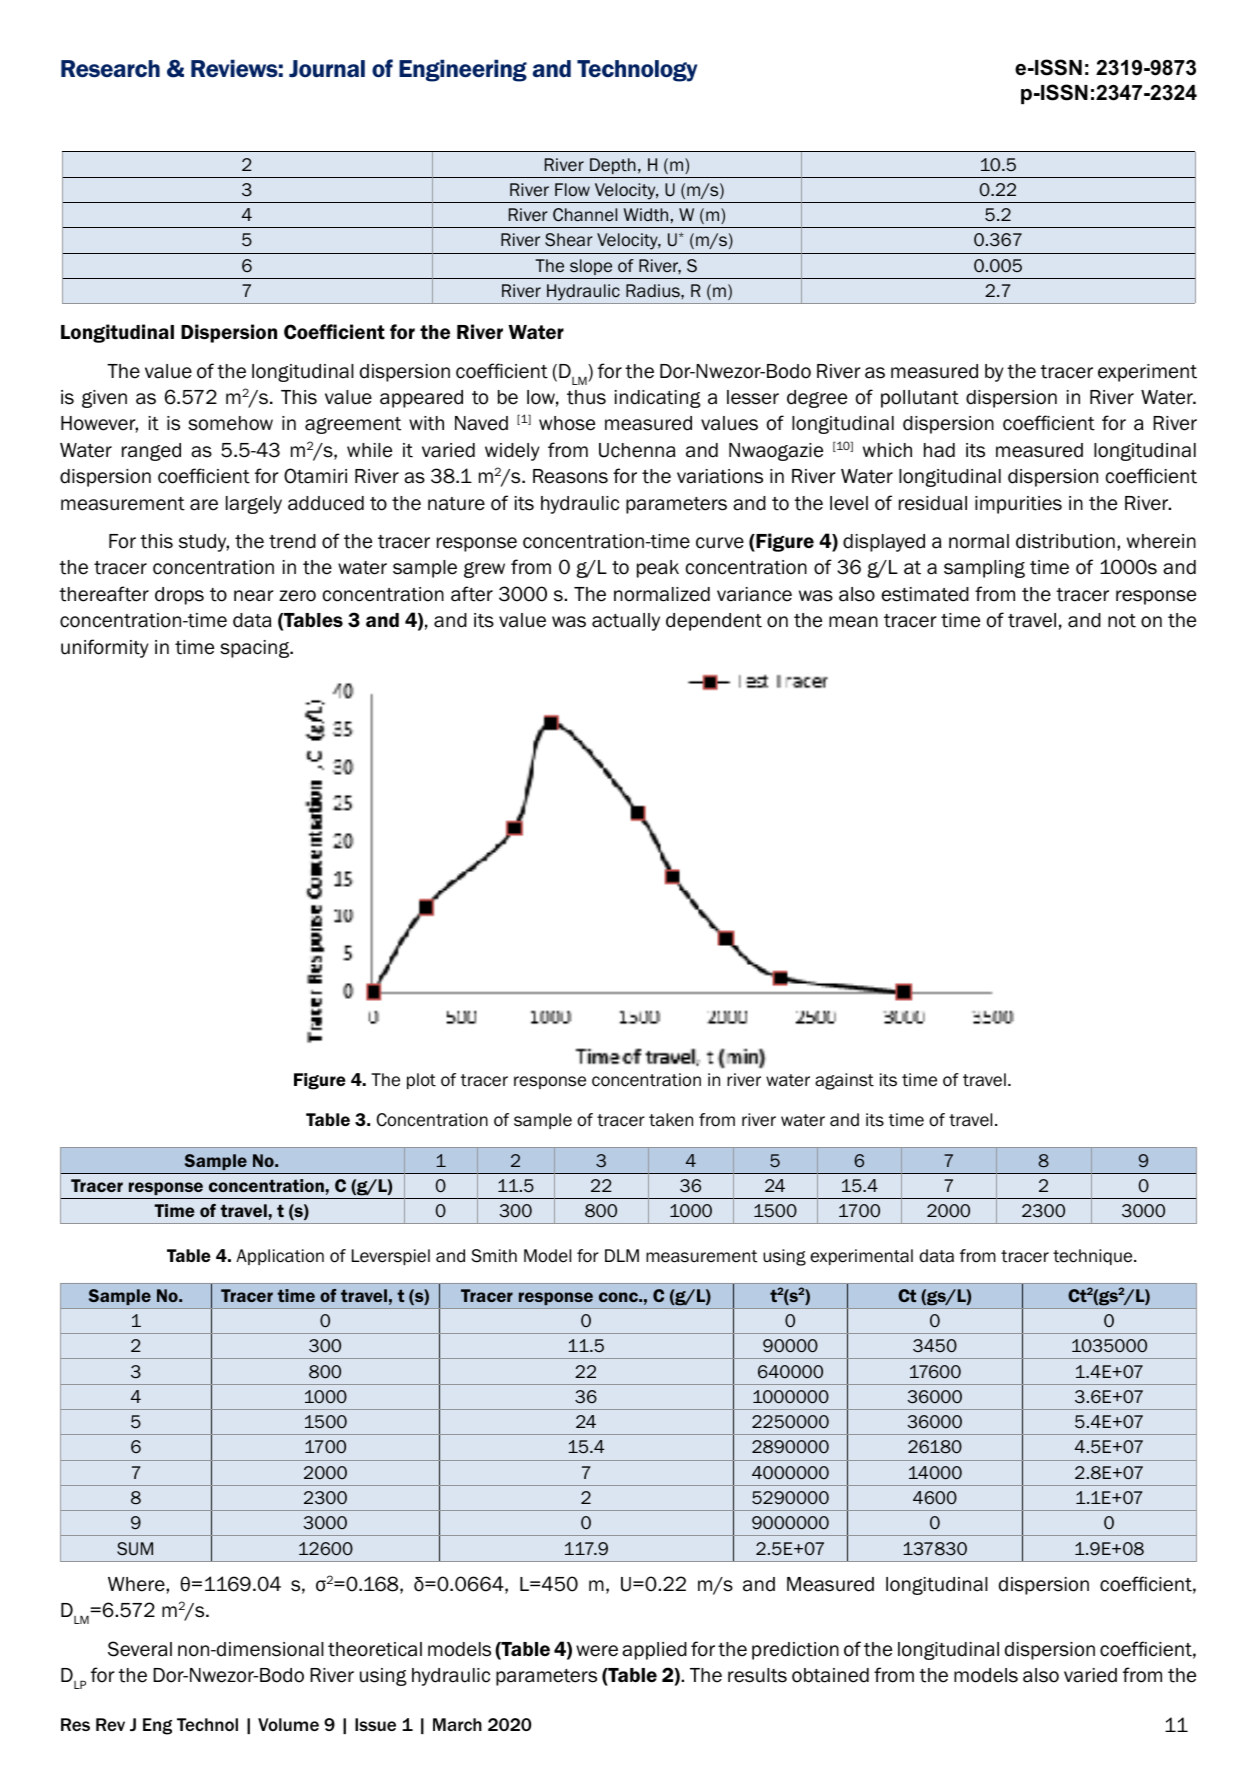 The width and height of the screenshot is (1257, 1778). Describe the element at coordinates (671, 1120) in the screenshot. I see `taken` at that location.
